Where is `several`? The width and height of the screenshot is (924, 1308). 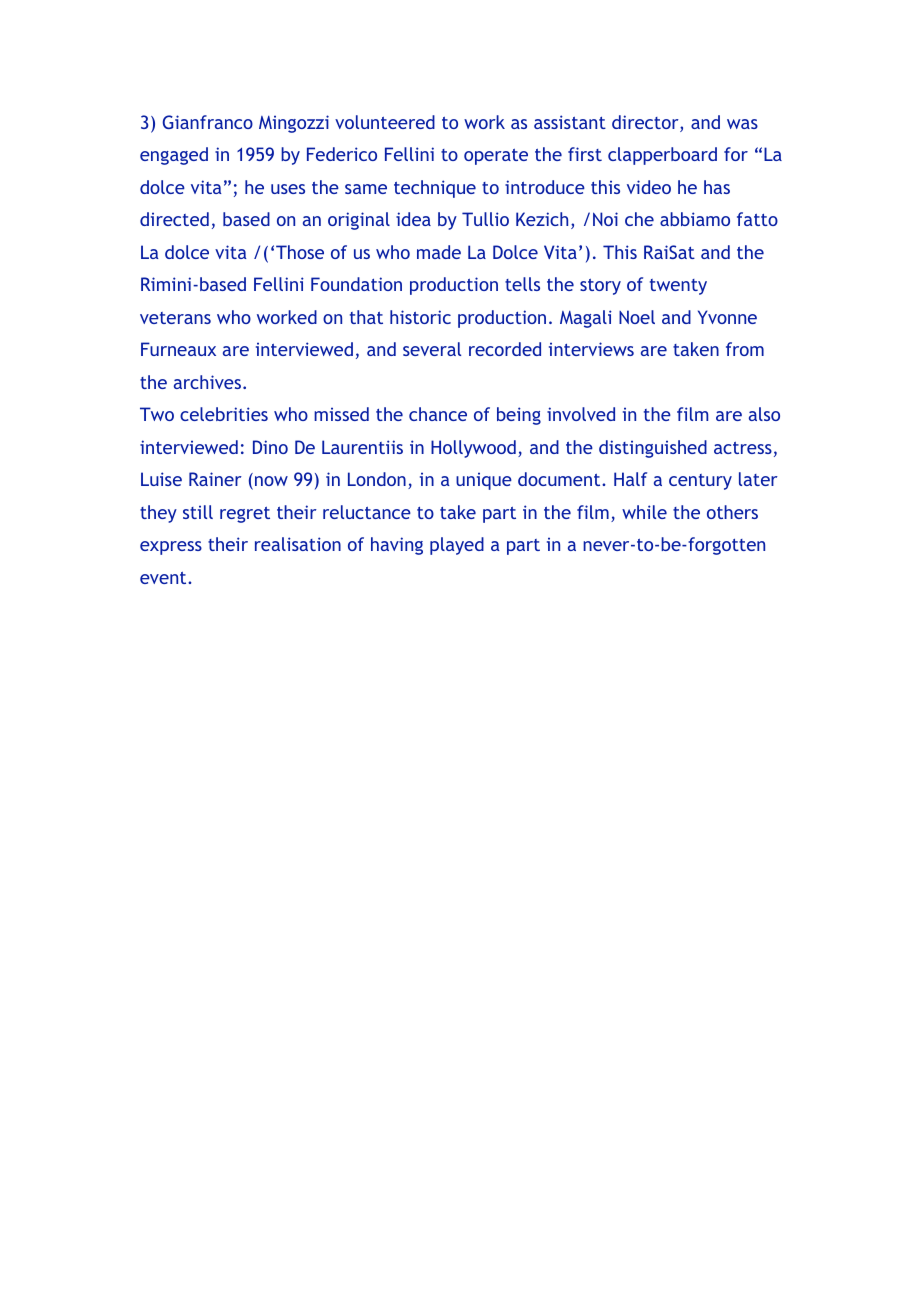 several is located at coordinates (432, 349).
